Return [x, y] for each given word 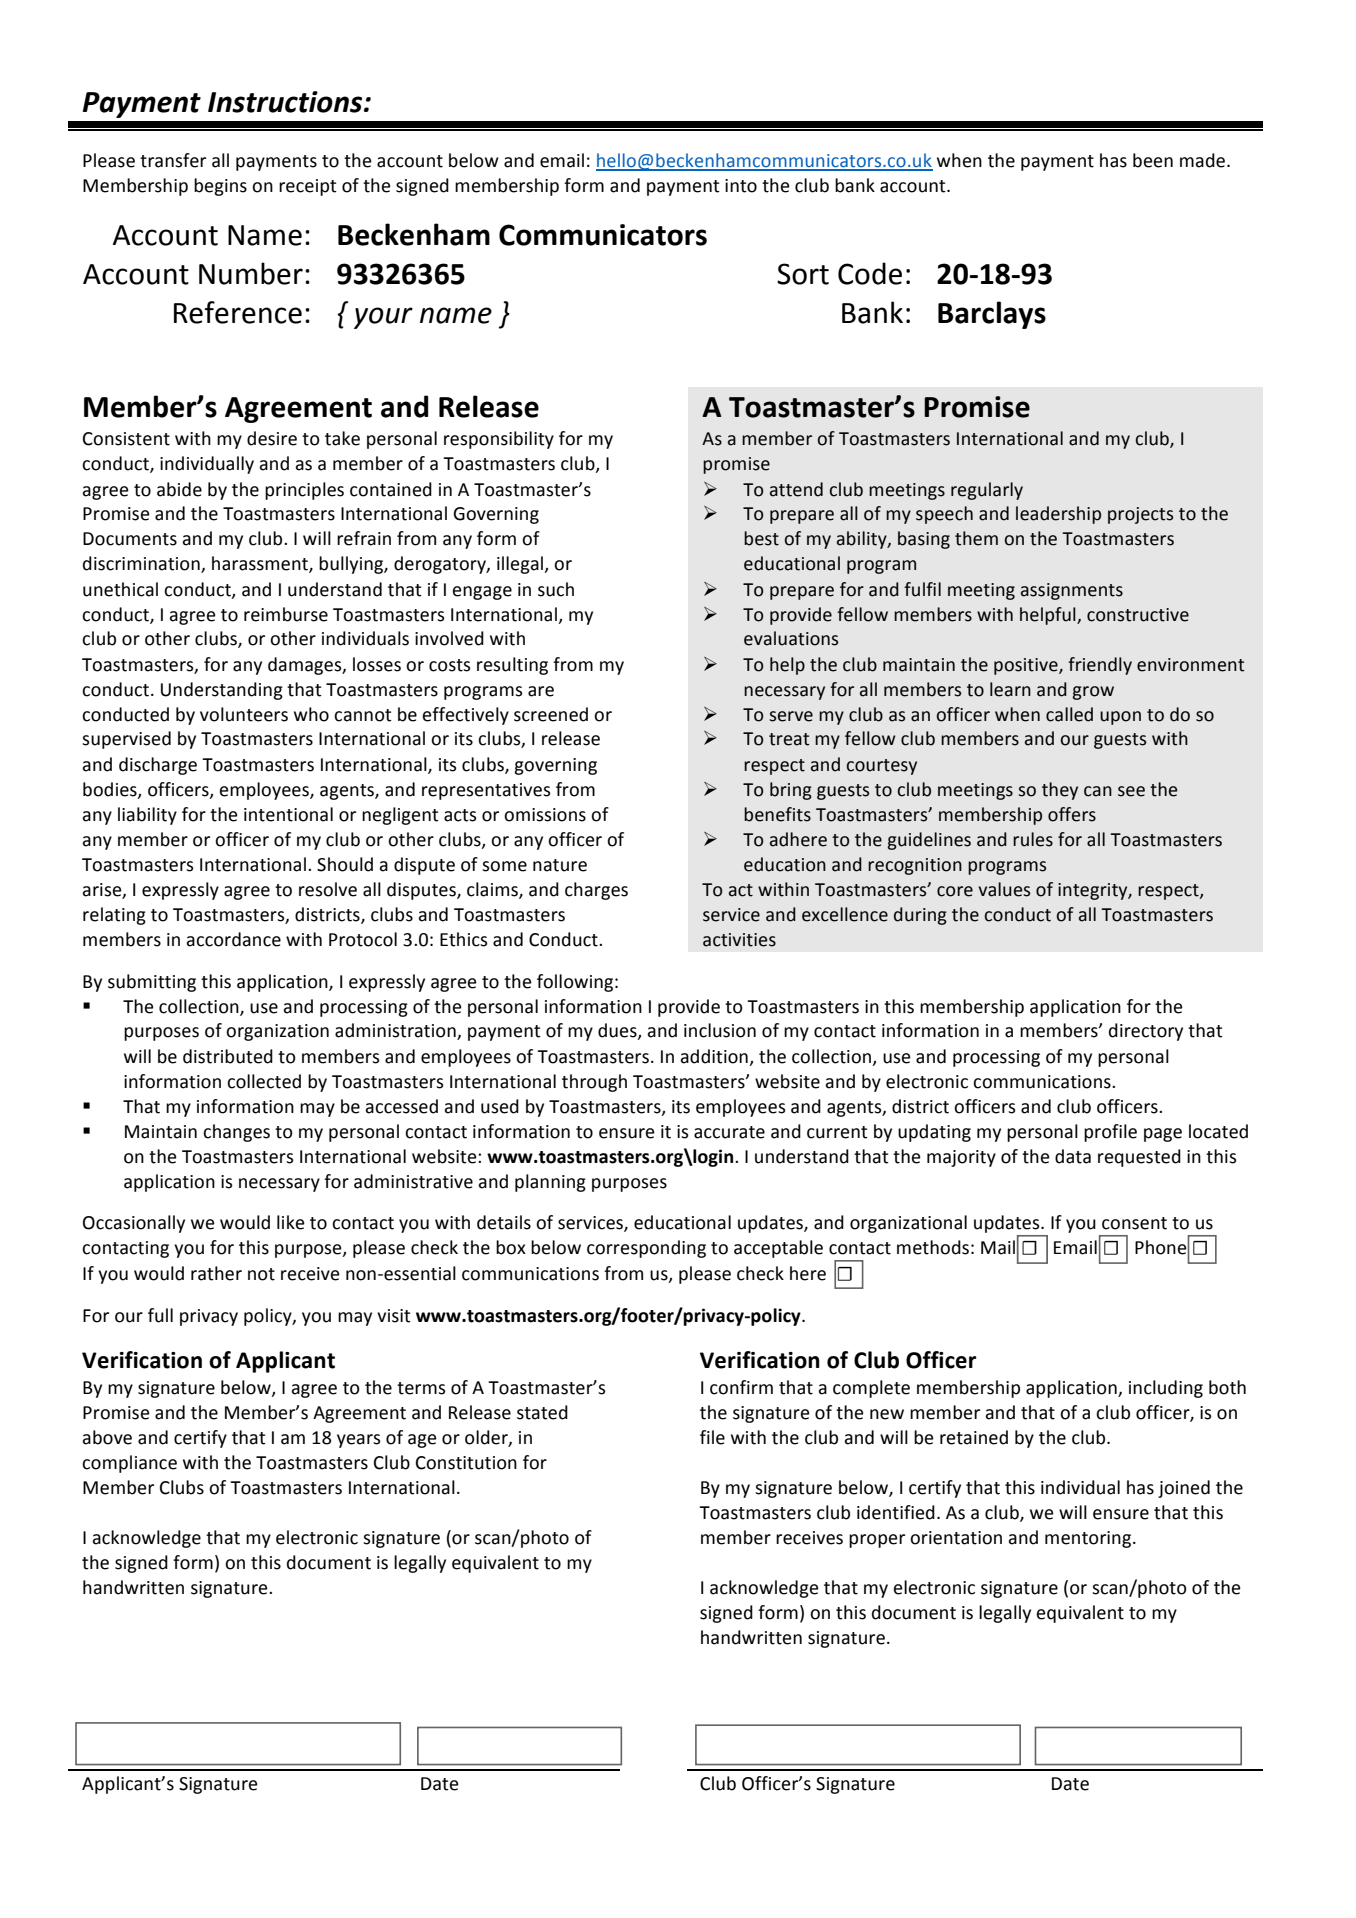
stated [542, 1412]
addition [714, 1056]
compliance [129, 1464]
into [741, 186]
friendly [1100, 666]
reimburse [286, 614]
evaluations [791, 638]
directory [1146, 1032]
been [1153, 160]
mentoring [1088, 1539]
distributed [228, 1056]
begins [220, 187]
